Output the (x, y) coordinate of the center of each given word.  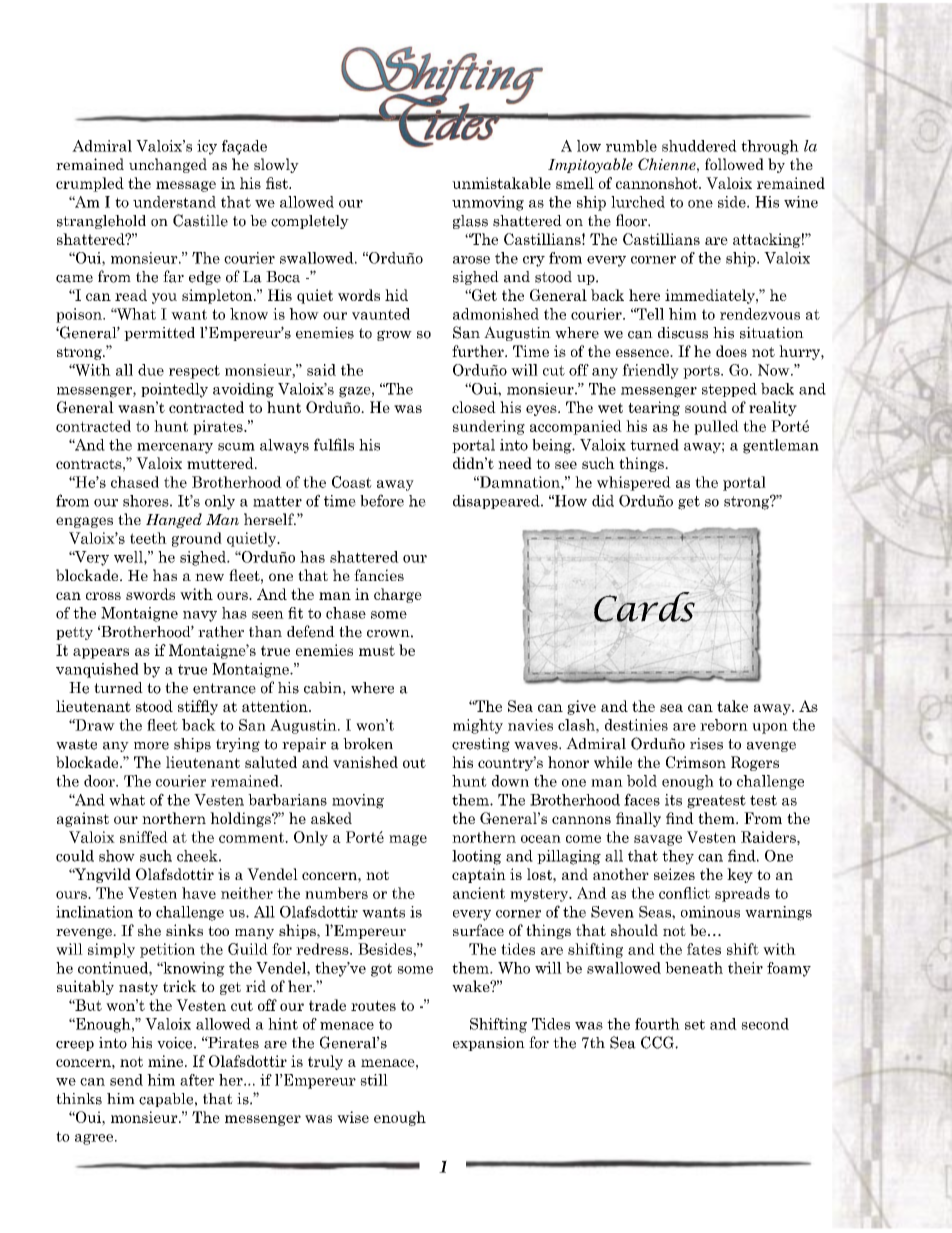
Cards (644, 607)
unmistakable (501, 183)
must (377, 650)
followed (734, 164)
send (126, 1080)
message (186, 186)
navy (200, 616)
